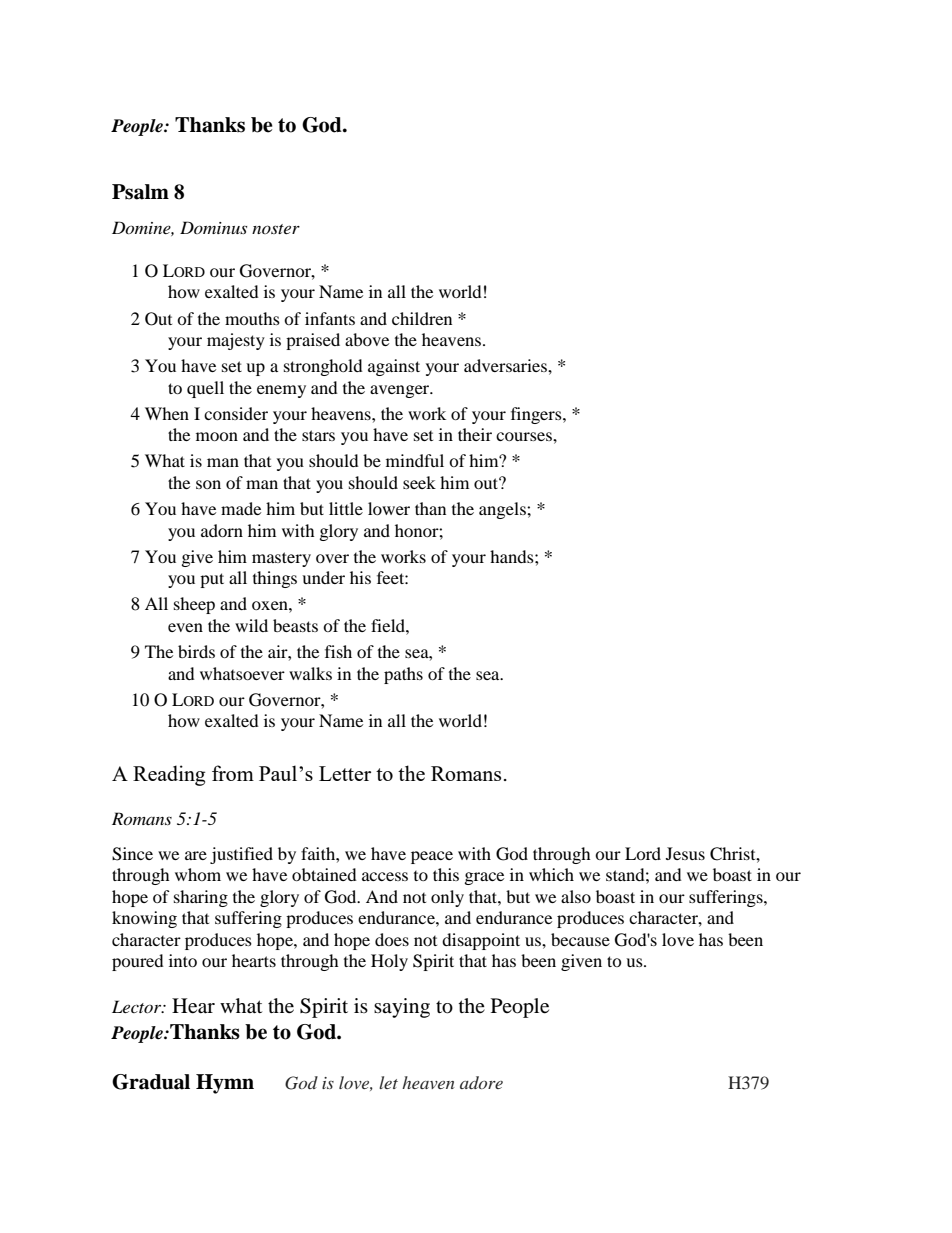 Image resolution: width=952 pixels, height=1233 pixels. Describe the element at coordinates (481, 1082) in the screenshot. I see `adore` at that location.
